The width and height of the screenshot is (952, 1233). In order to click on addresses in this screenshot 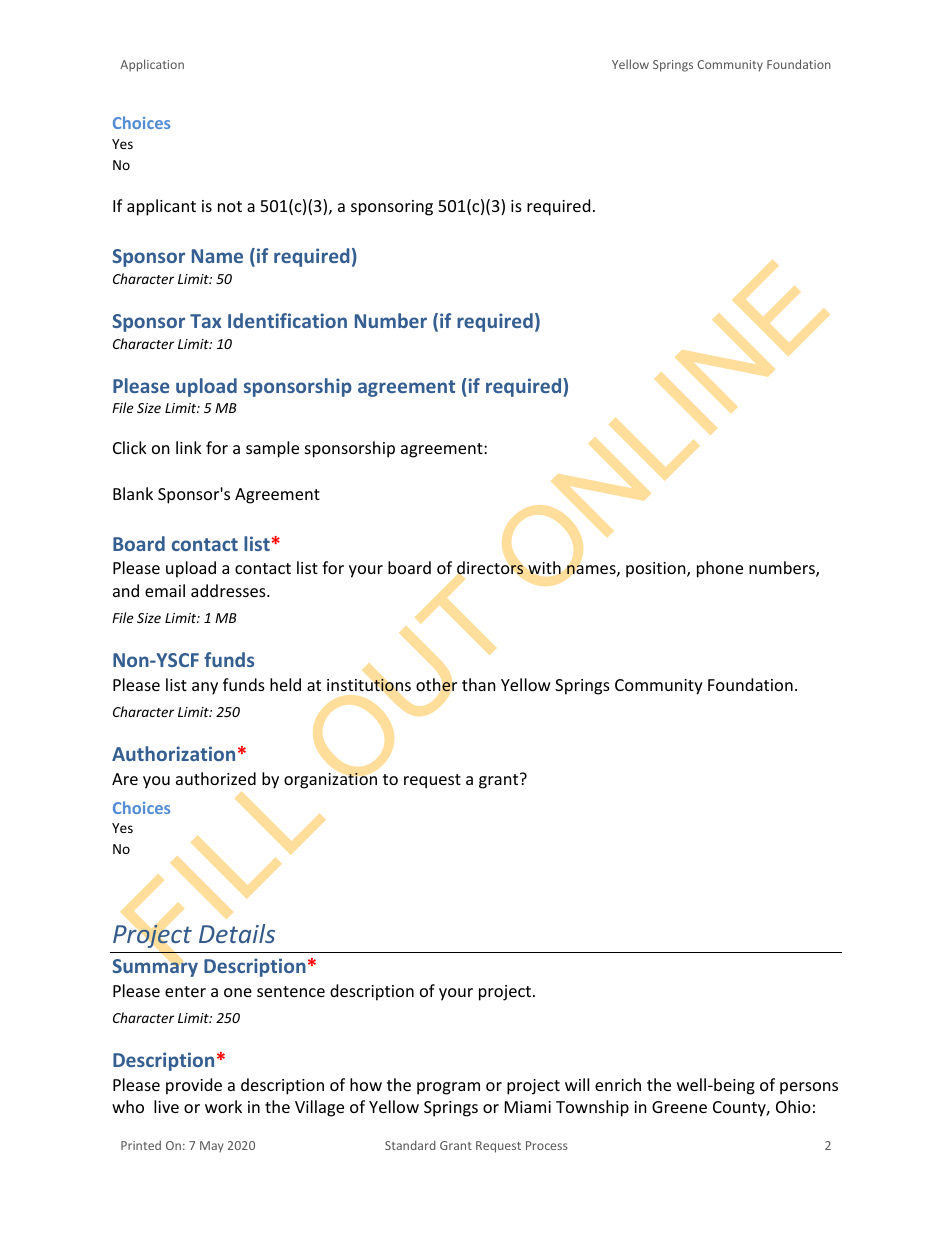, I will do `click(229, 590)`.
